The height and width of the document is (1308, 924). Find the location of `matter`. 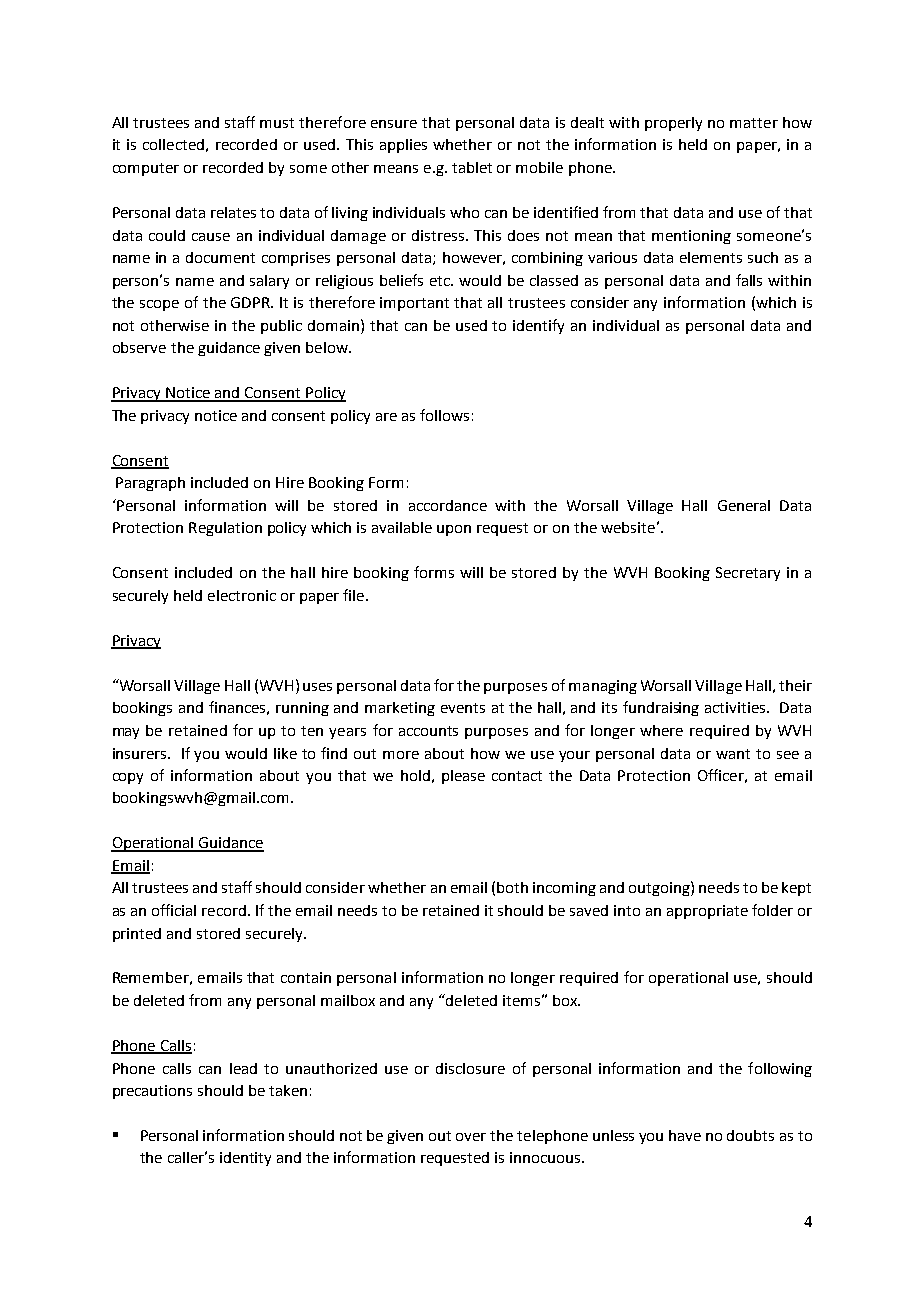

matter is located at coordinates (754, 123).
